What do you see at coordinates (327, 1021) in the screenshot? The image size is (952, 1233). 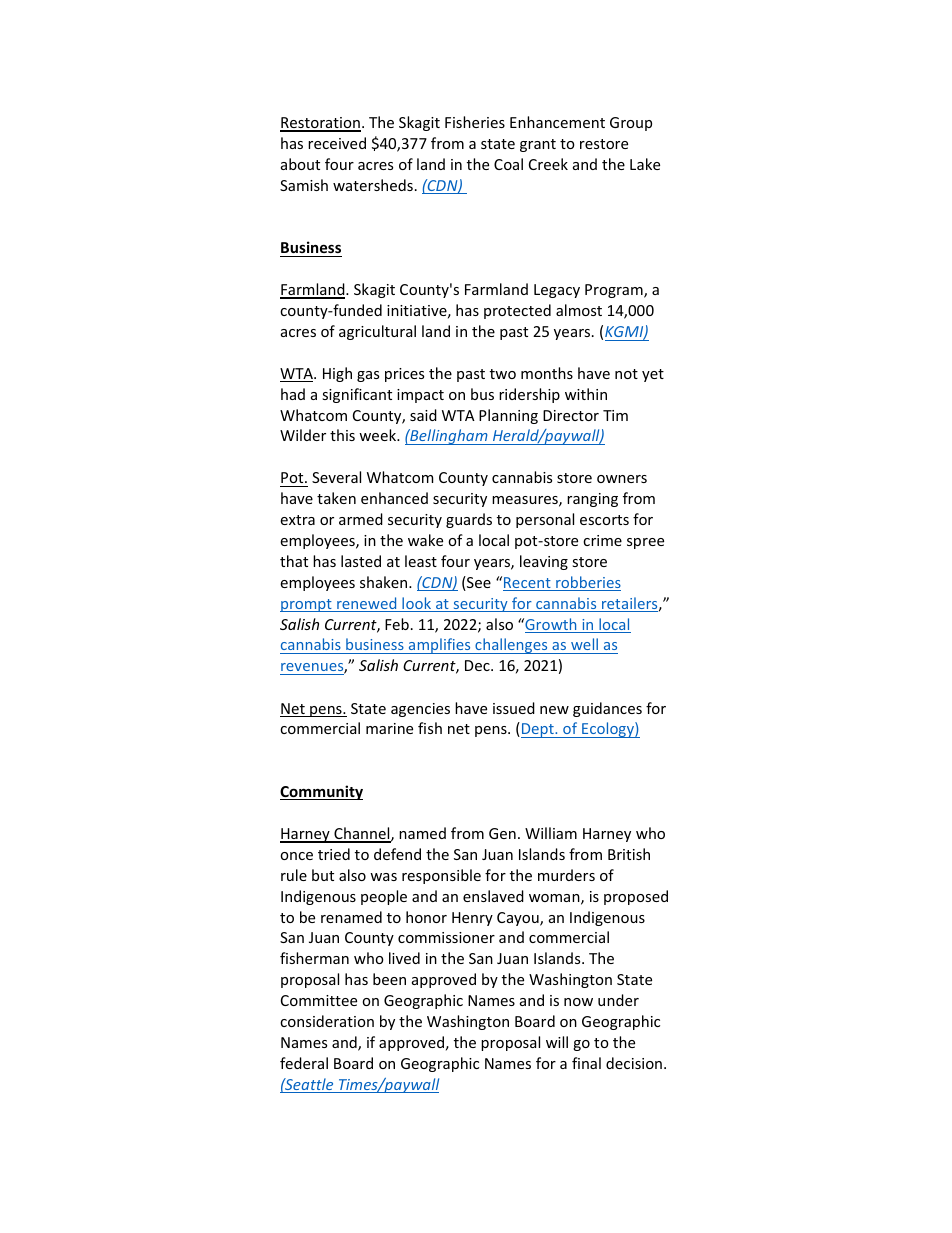 I see `consideration` at bounding box center [327, 1021].
